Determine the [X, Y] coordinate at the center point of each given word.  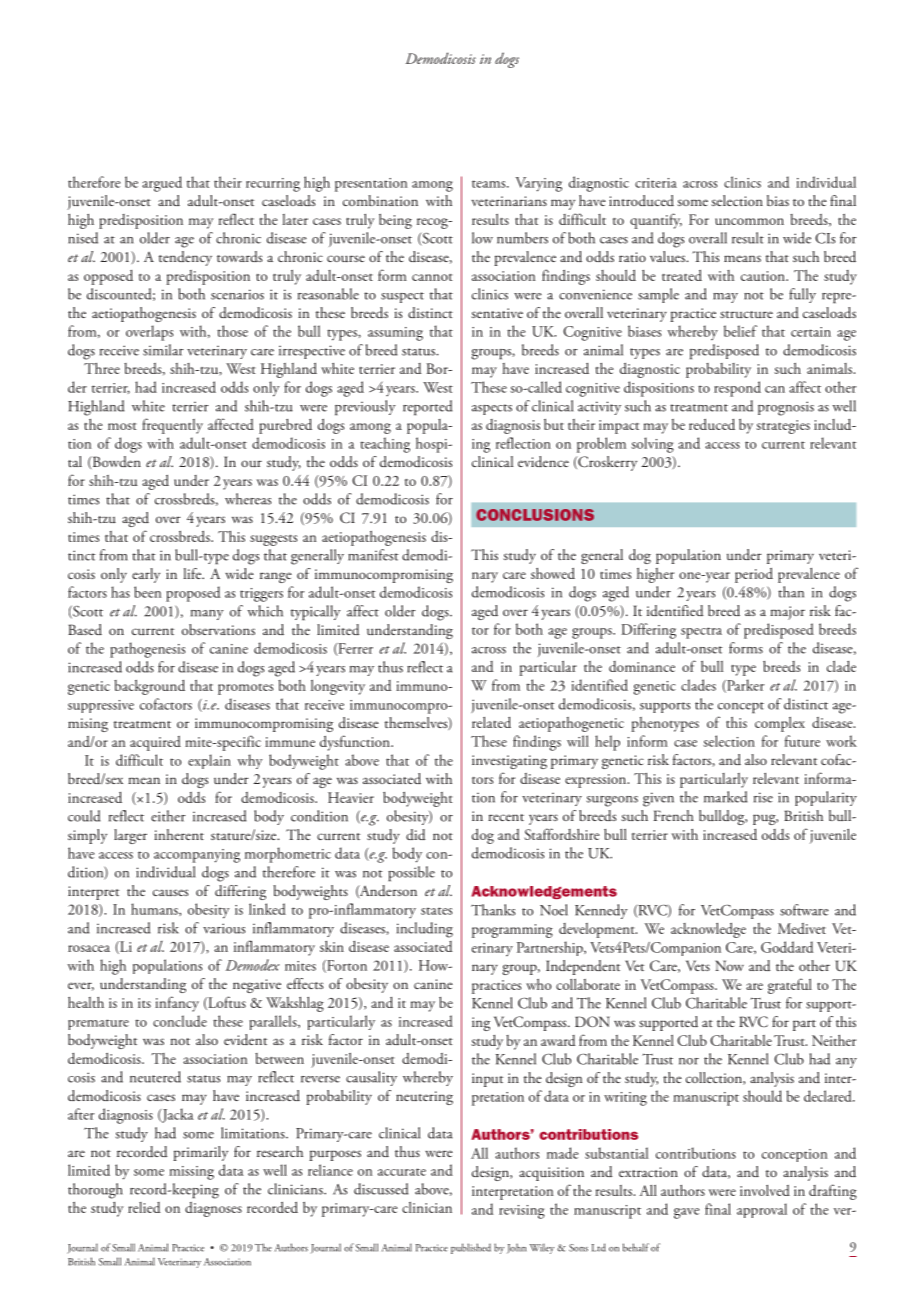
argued [162, 184]
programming [512, 931]
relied [144, 1207]
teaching [385, 445]
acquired [155, 743]
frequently [172, 426]
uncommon [749, 221]
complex [780, 724]
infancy [177, 1004]
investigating [509, 762]
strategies [783, 427]
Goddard [787, 947]
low [482, 238]
